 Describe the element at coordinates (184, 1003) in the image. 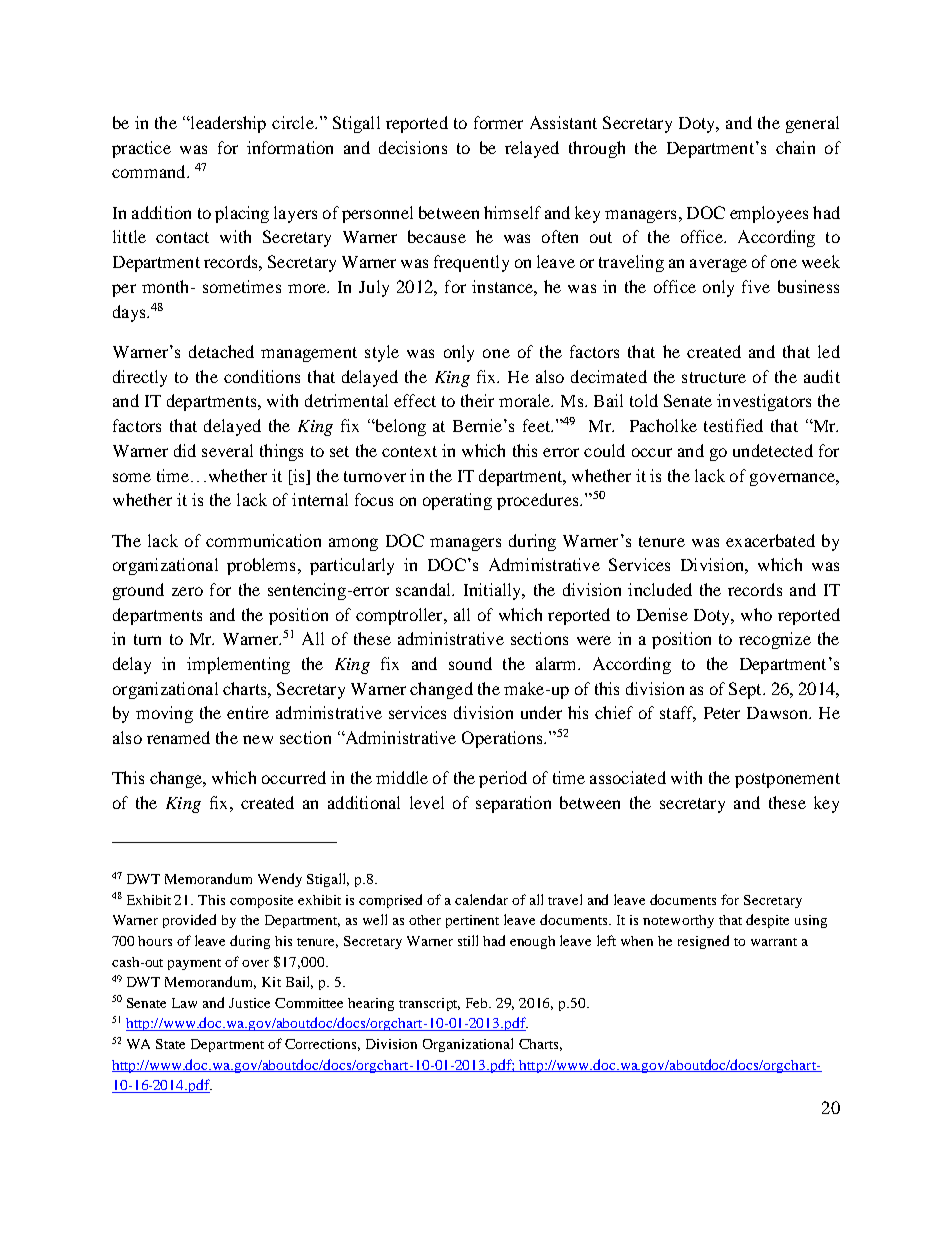

I see `Law` at that location.
